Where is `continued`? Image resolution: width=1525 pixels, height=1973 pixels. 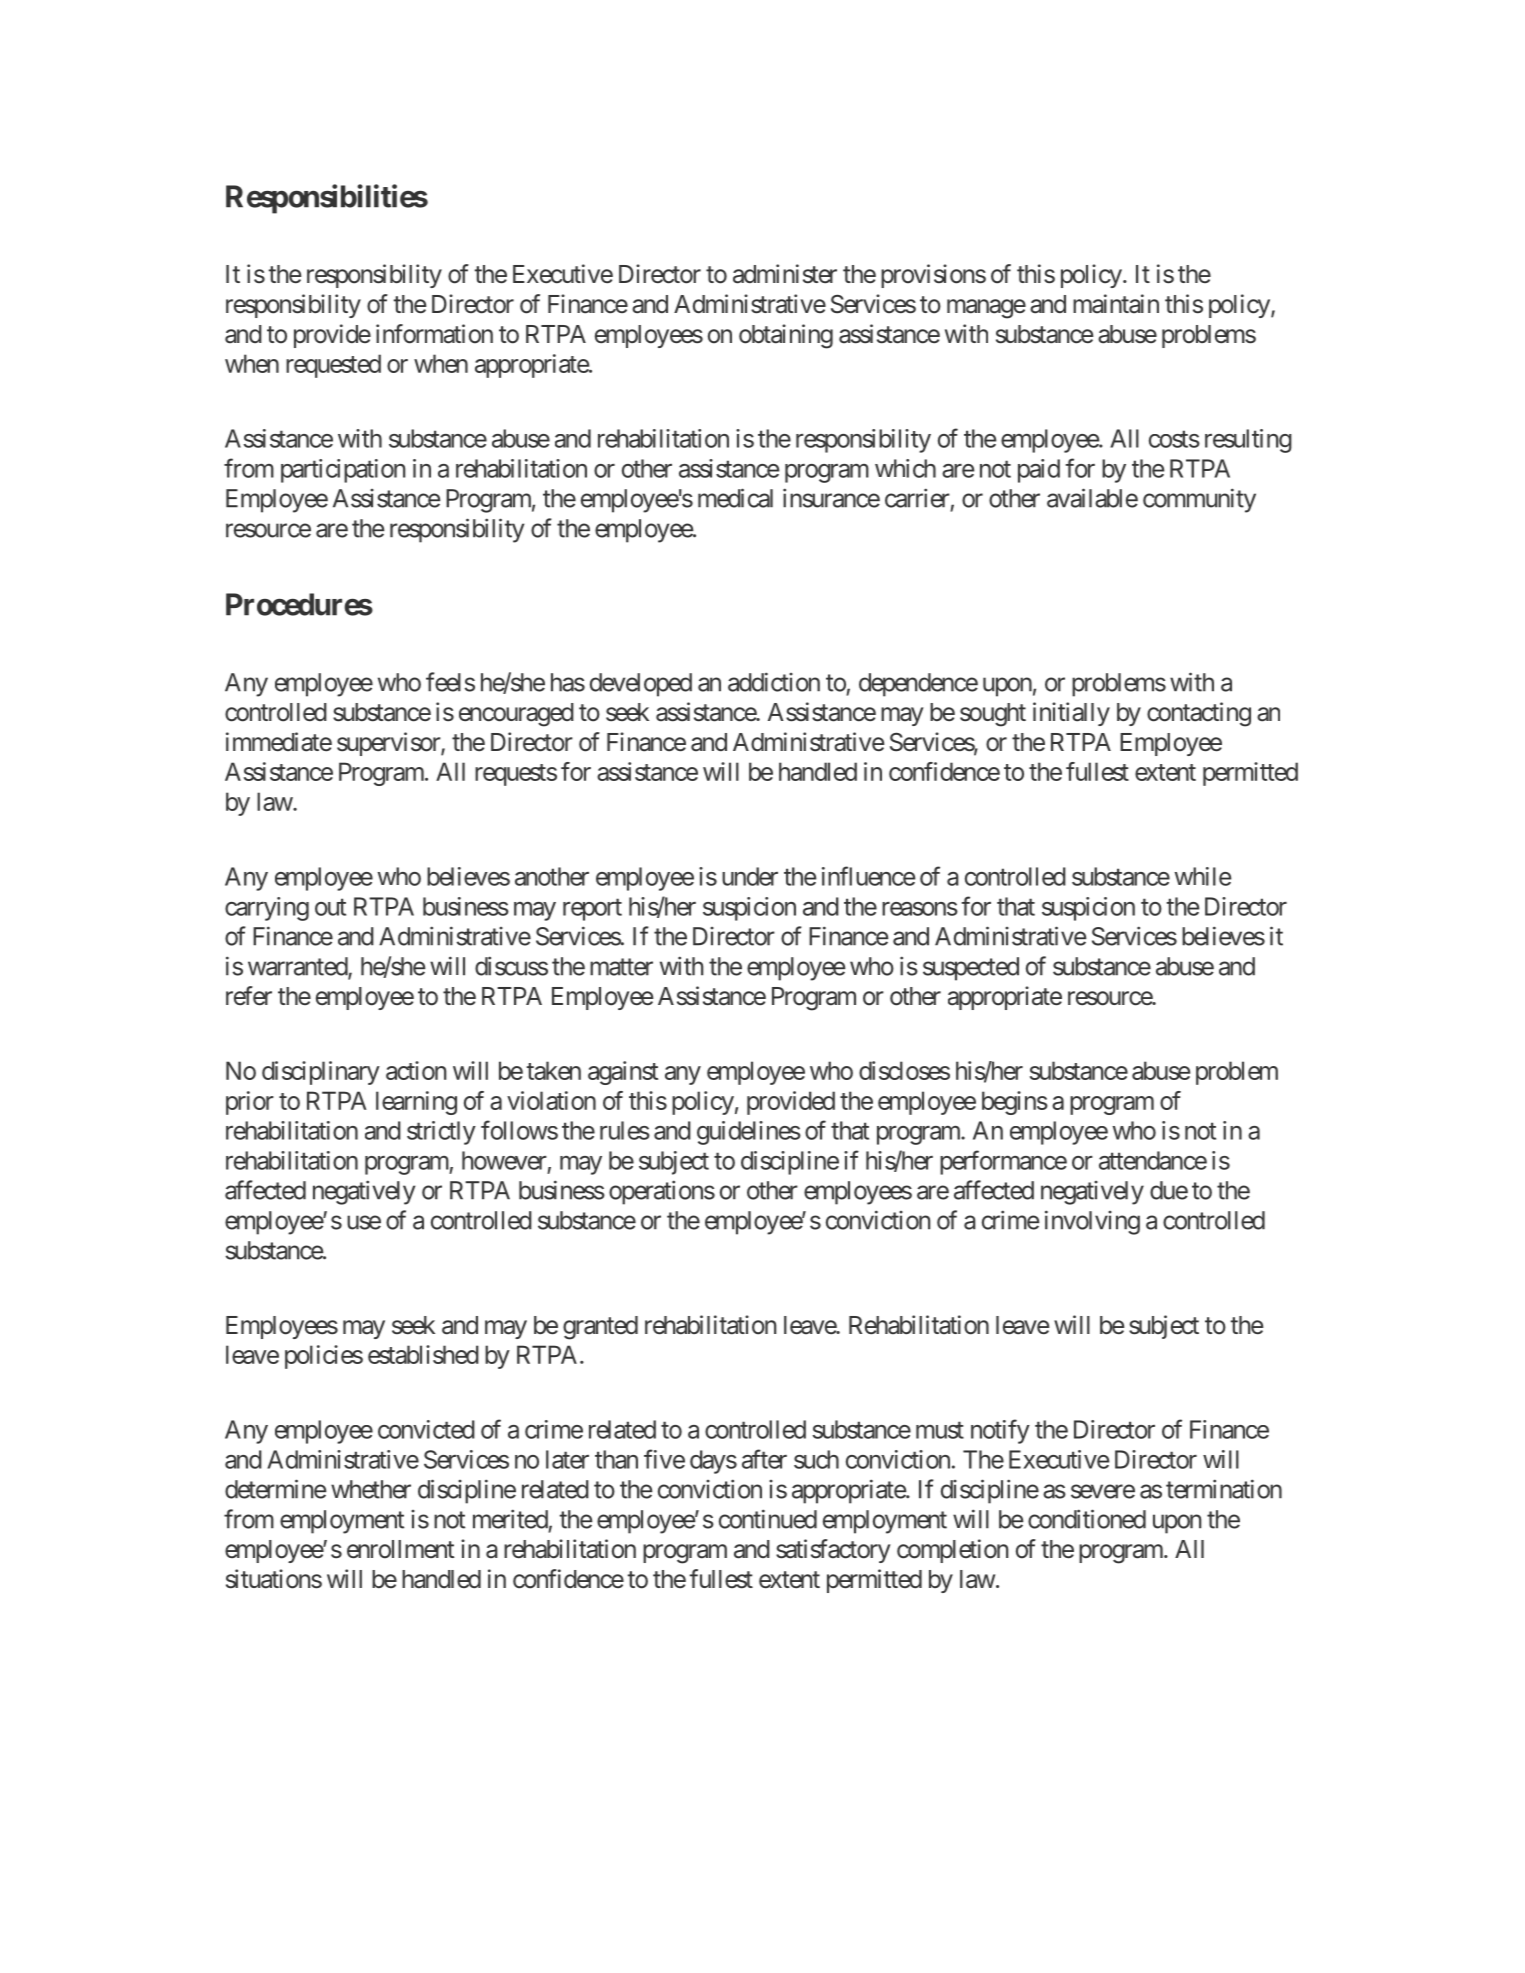
continued is located at coordinates (768, 1519).
